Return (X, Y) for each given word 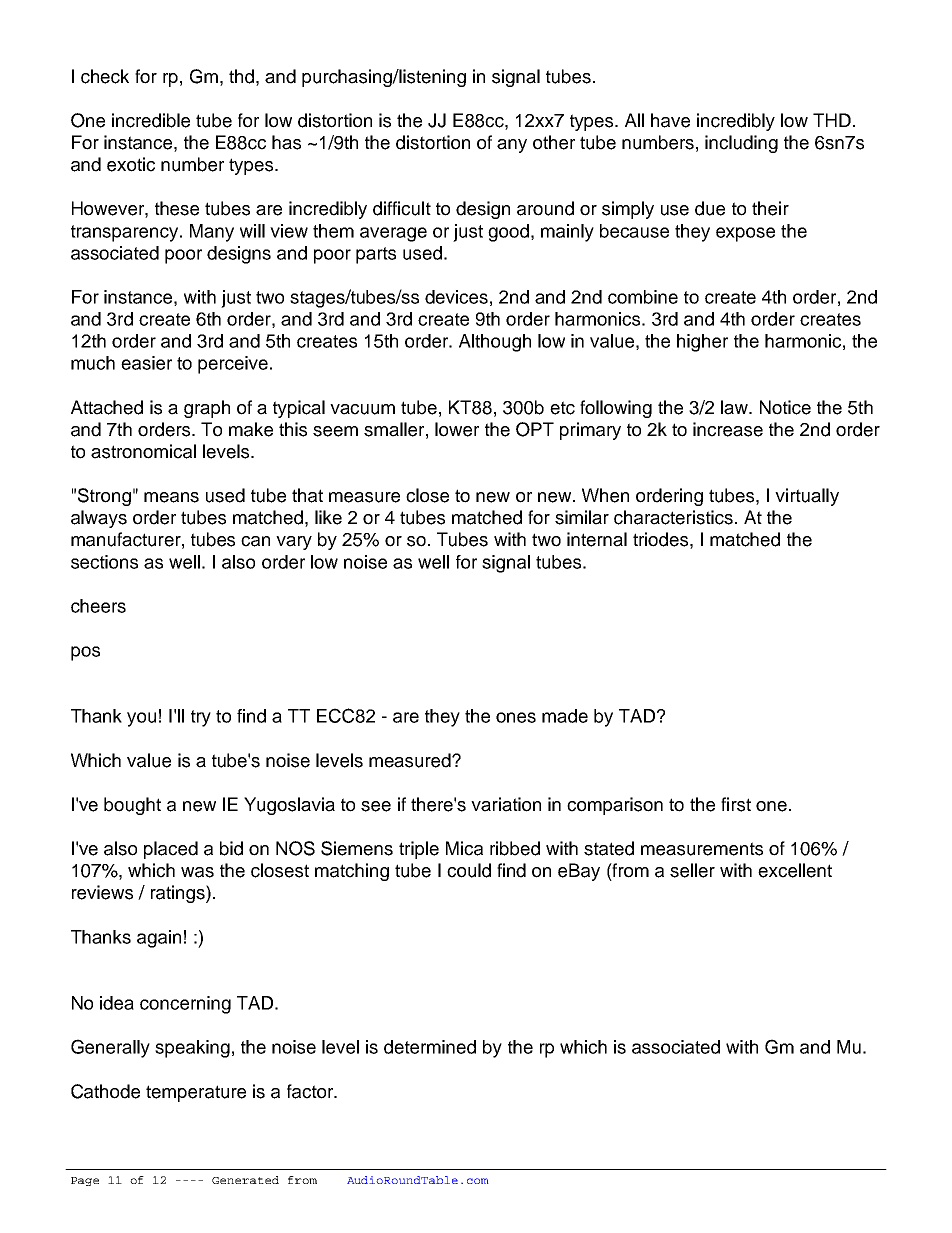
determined (430, 1047)
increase (728, 429)
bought (132, 806)
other (554, 142)
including (741, 144)
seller (692, 870)
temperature (196, 1093)
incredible (151, 120)
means (171, 497)
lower (457, 429)
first (736, 804)
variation (506, 804)
